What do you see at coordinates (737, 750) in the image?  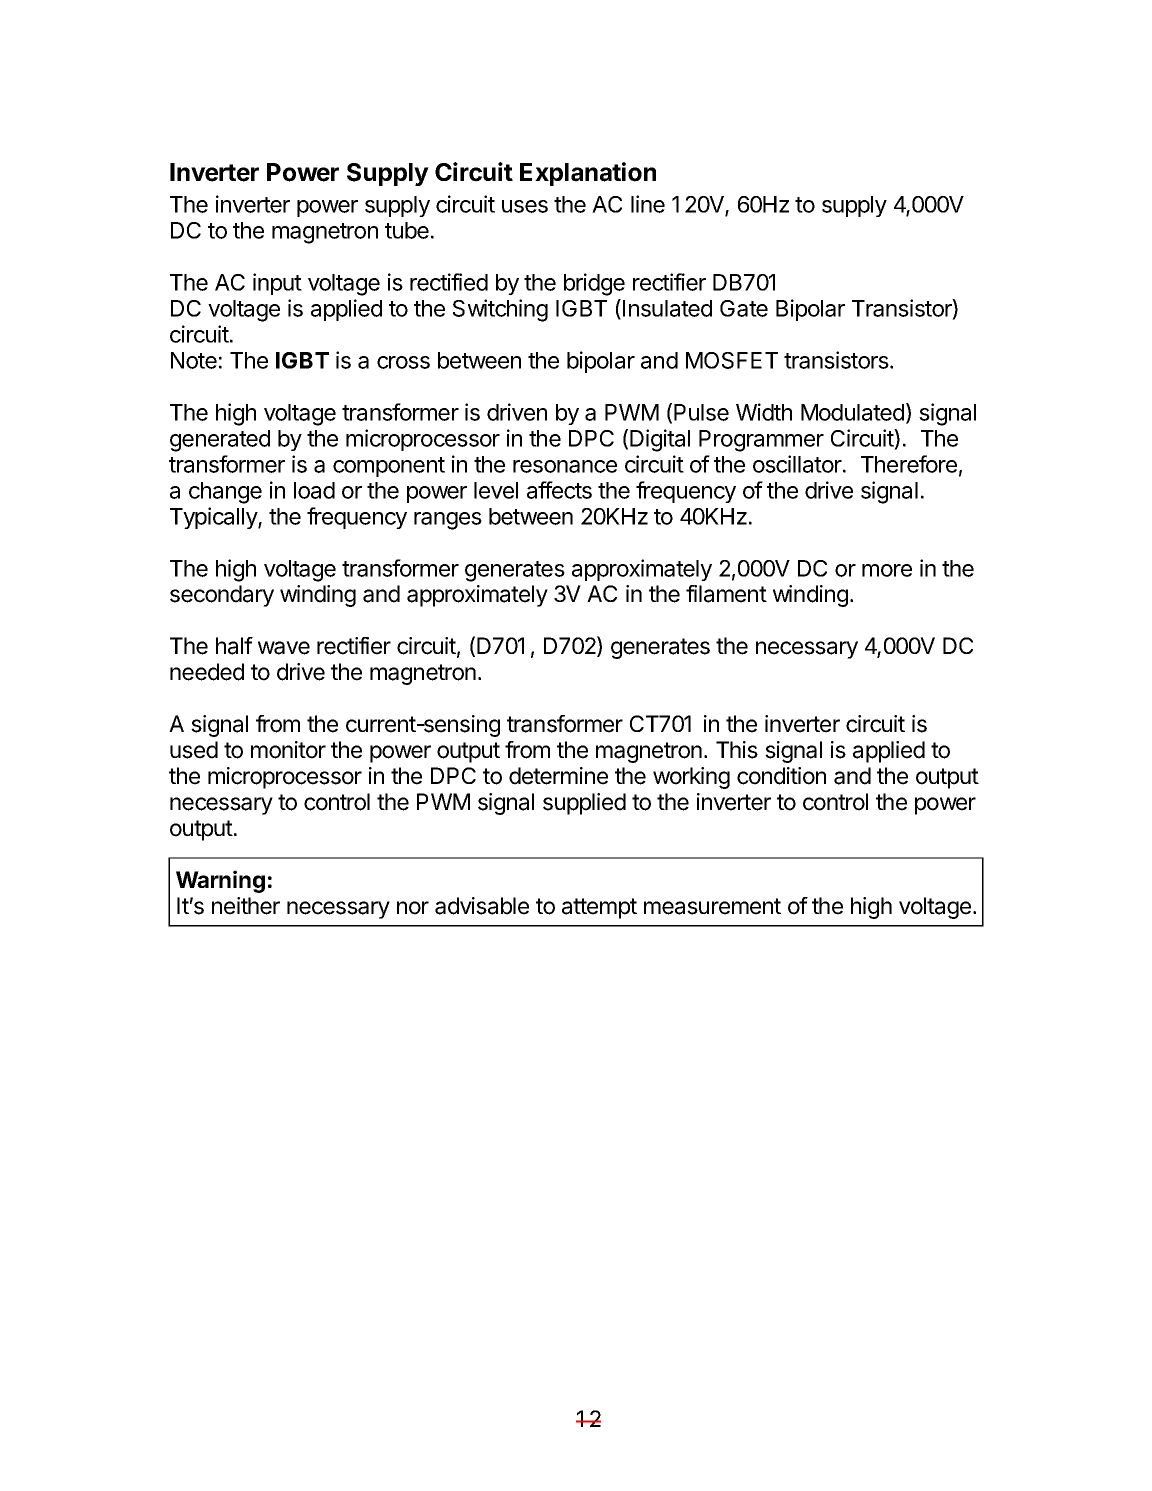 I see `This` at bounding box center [737, 750].
